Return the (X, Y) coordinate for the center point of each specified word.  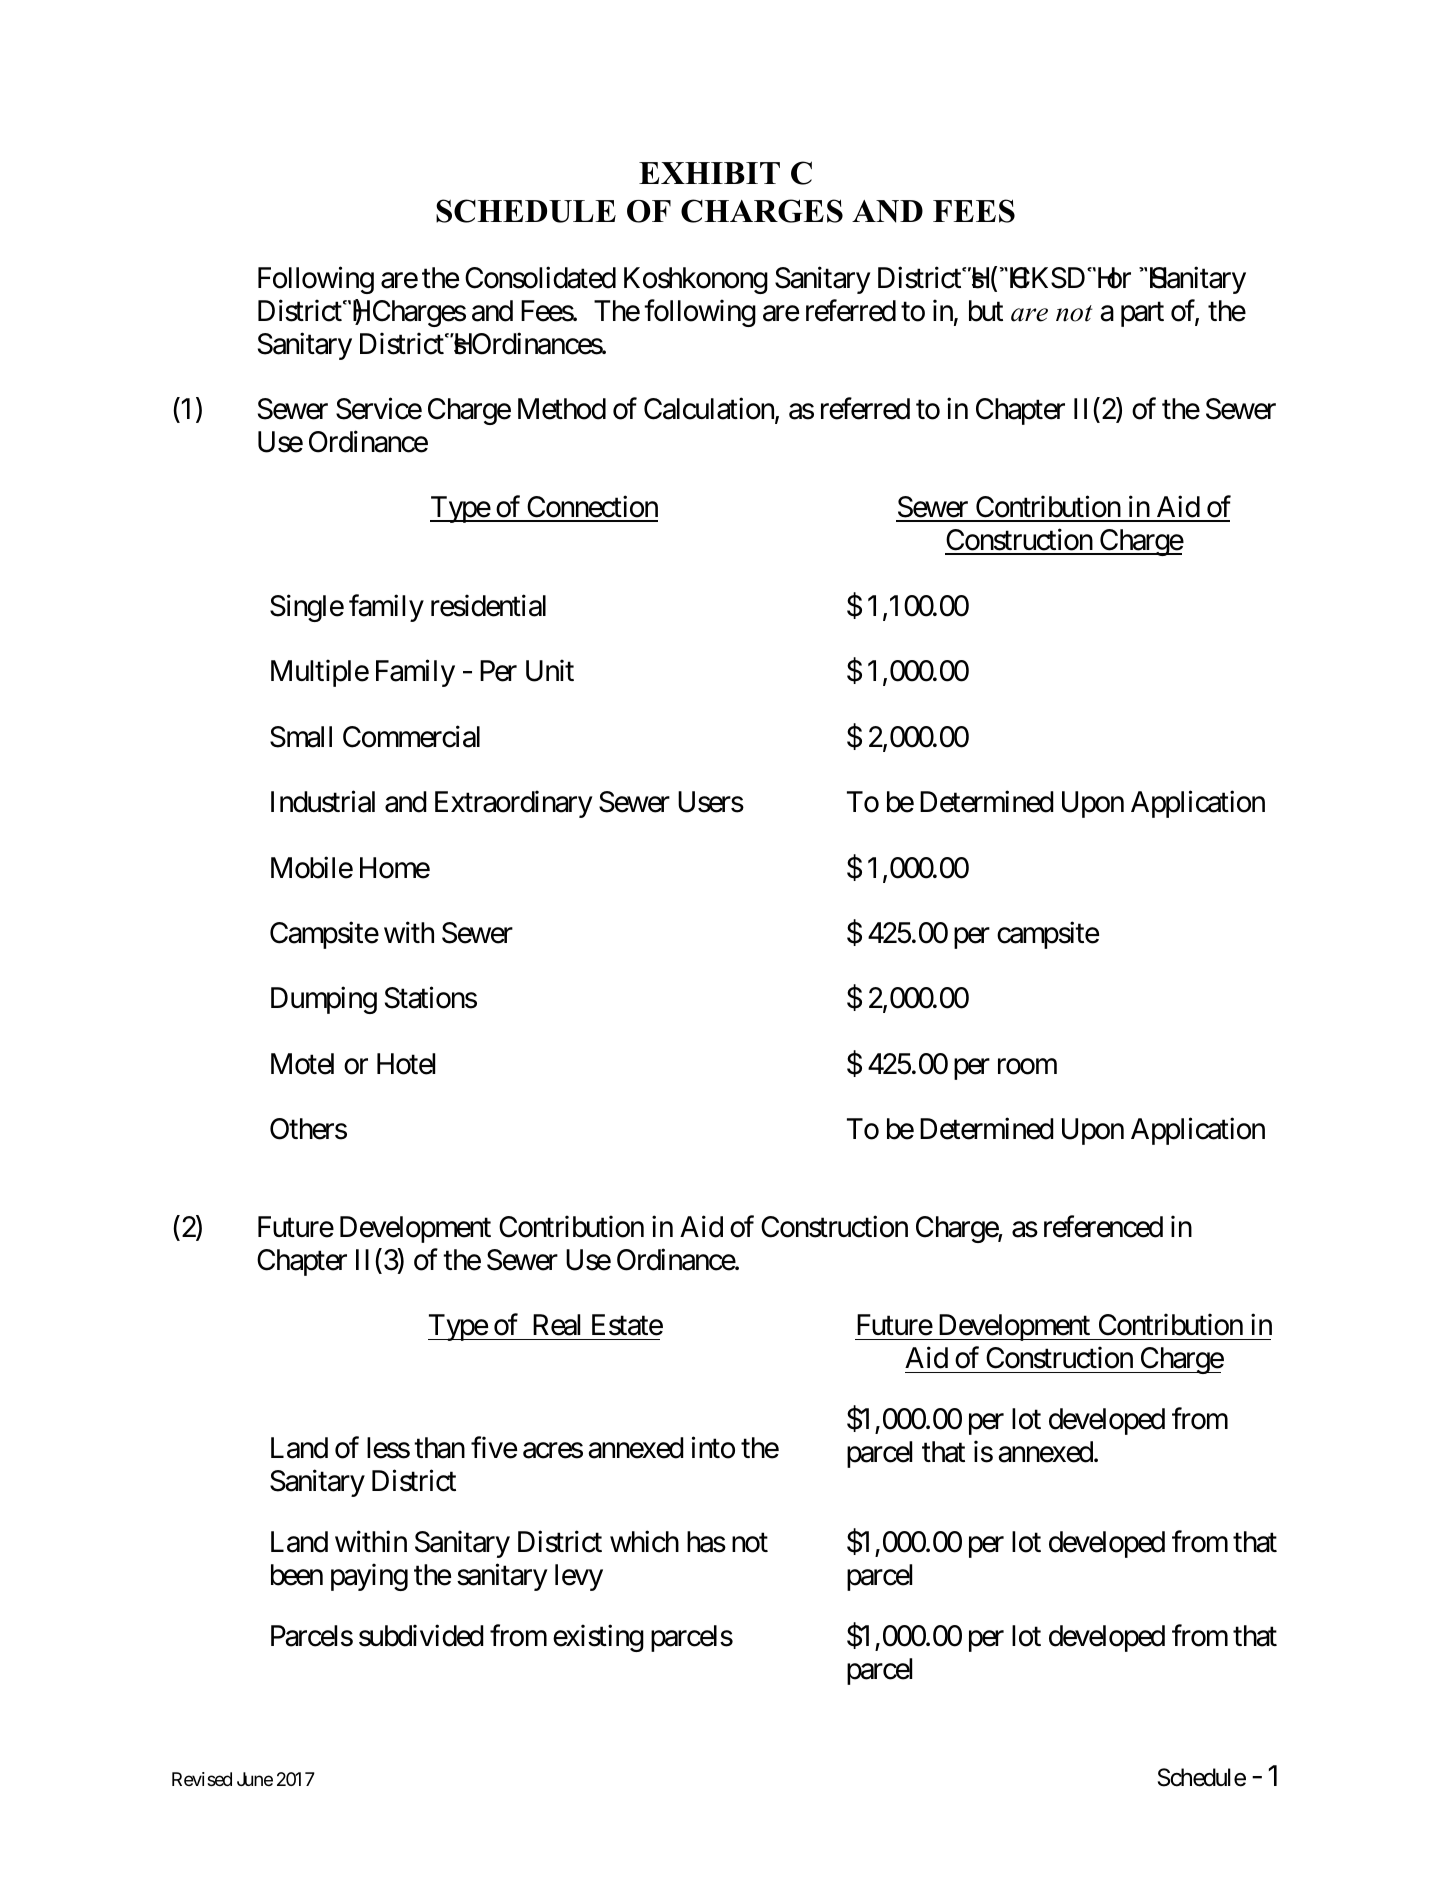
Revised (202, 1779)
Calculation (710, 410)
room (1027, 1067)
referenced (1103, 1227)
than (439, 1448)
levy (579, 1577)
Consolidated (540, 278)
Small (301, 737)
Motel (302, 1064)
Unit (550, 671)
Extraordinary (514, 804)
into (713, 1447)
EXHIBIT (709, 173)
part (1142, 314)
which (644, 1541)
